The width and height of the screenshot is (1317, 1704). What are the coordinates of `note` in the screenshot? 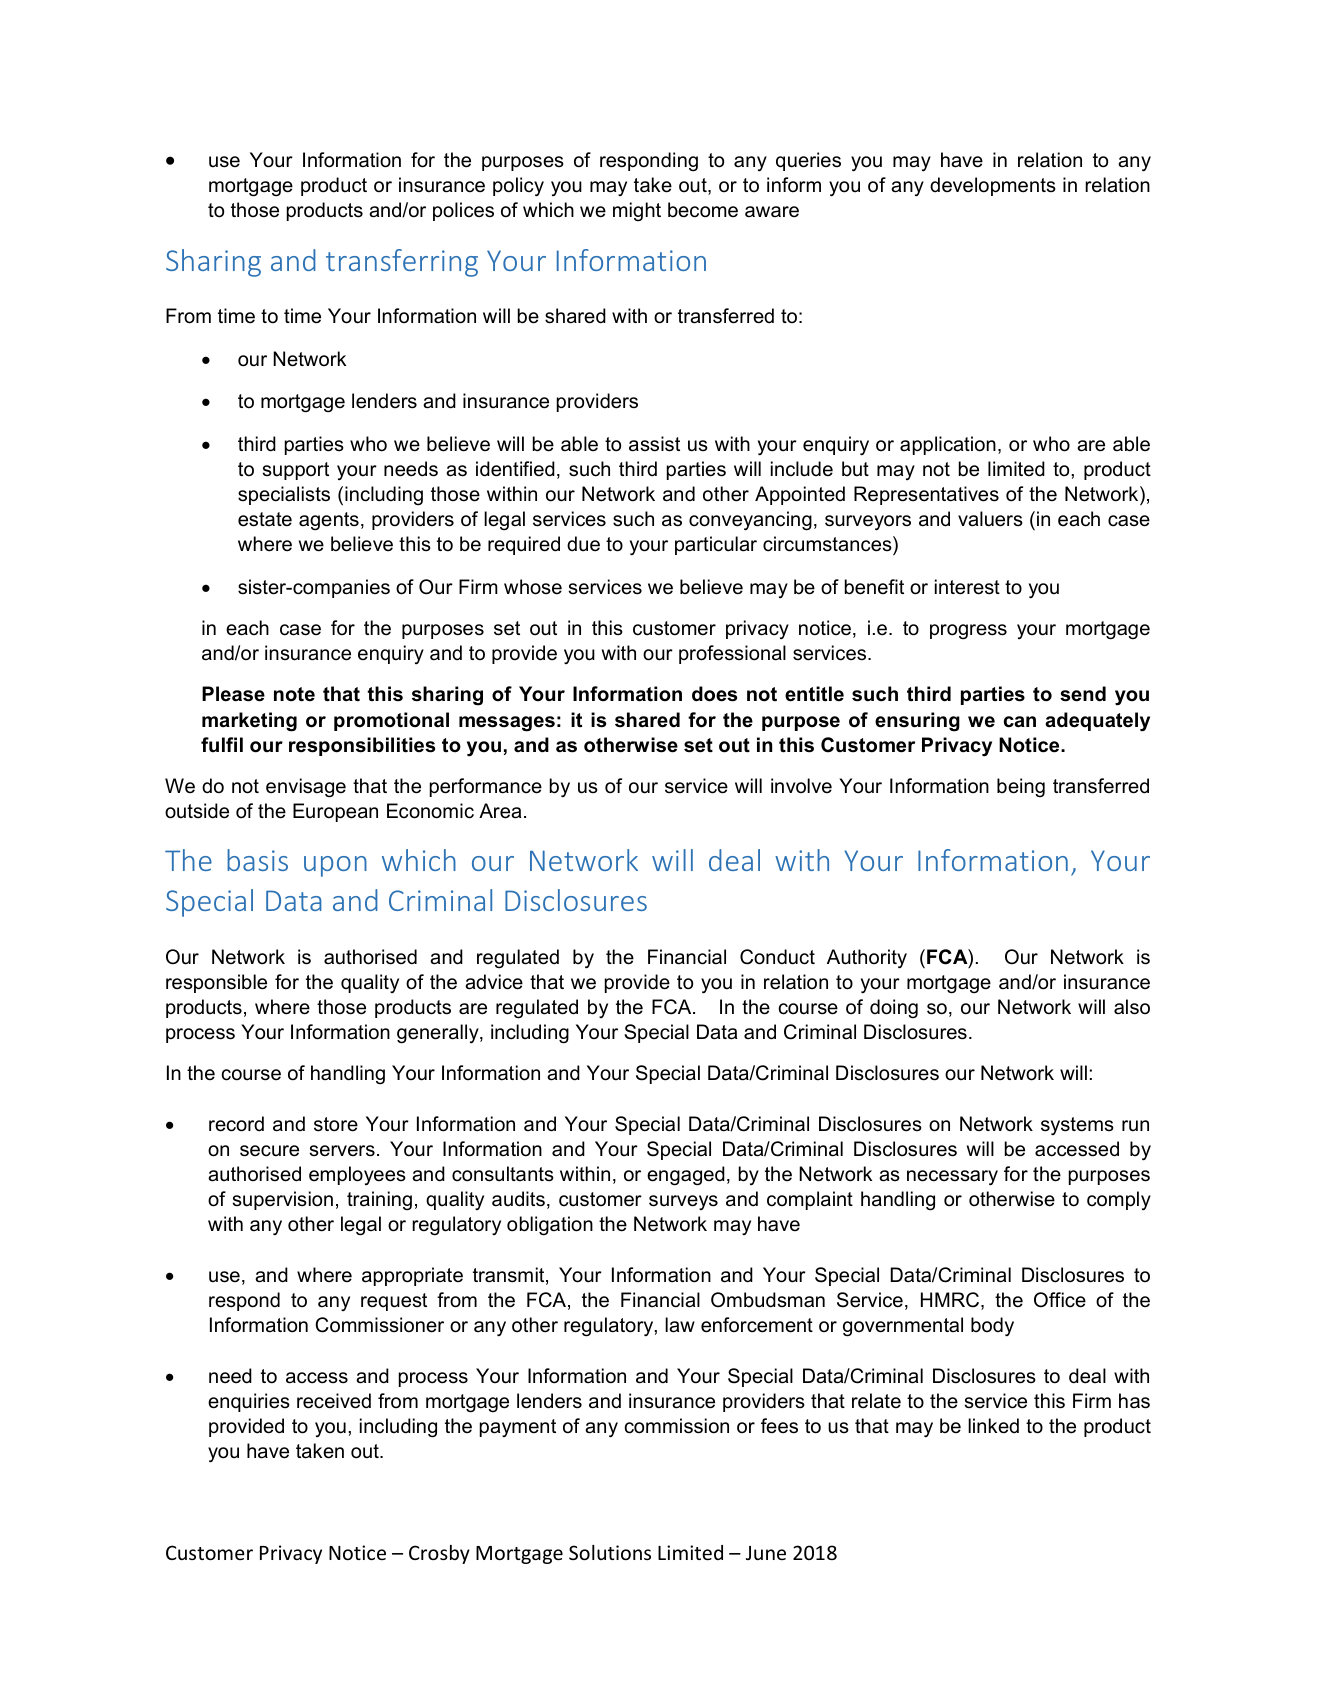 It's located at (294, 694).
